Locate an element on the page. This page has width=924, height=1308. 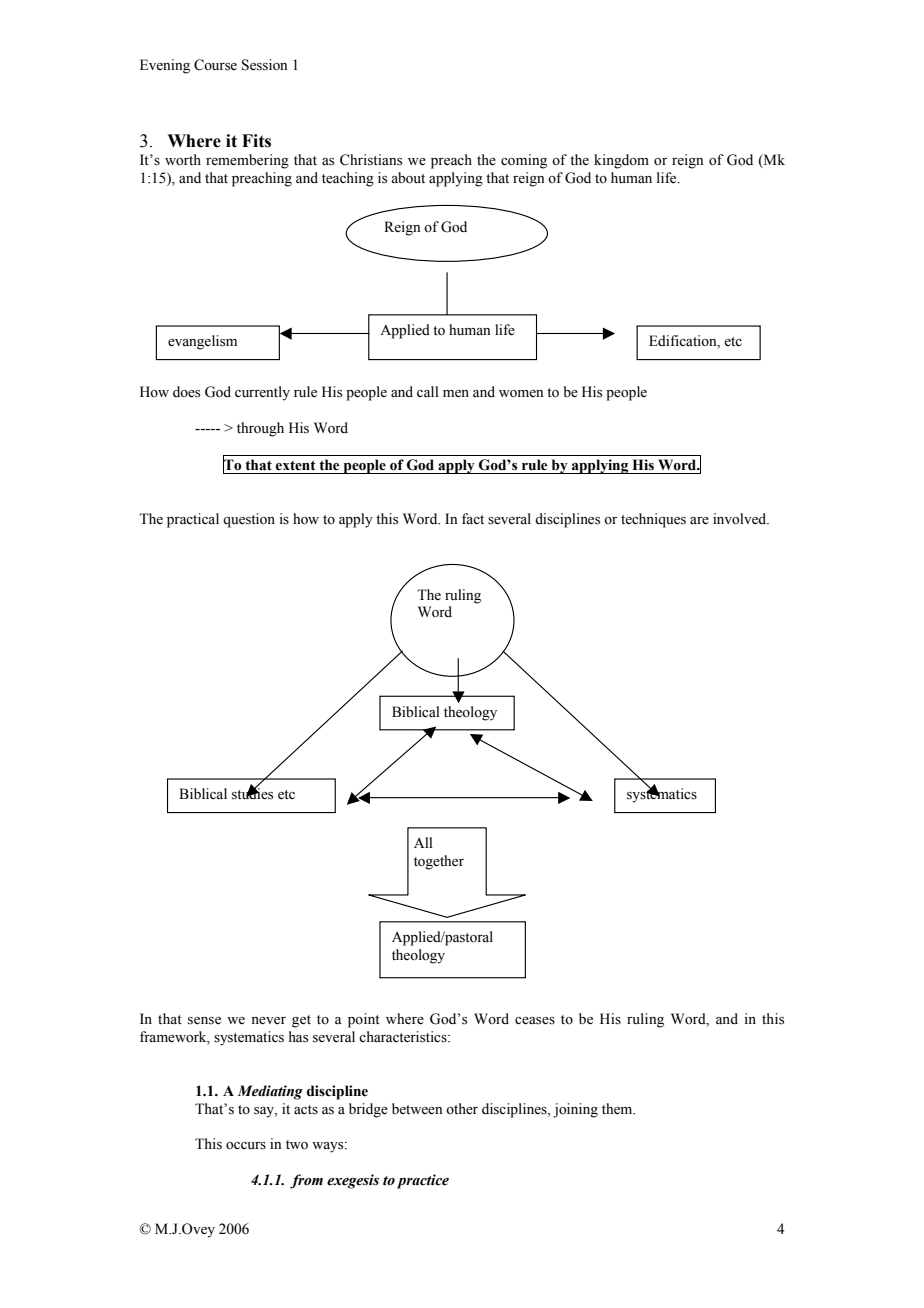
them is located at coordinates (618, 1109).
